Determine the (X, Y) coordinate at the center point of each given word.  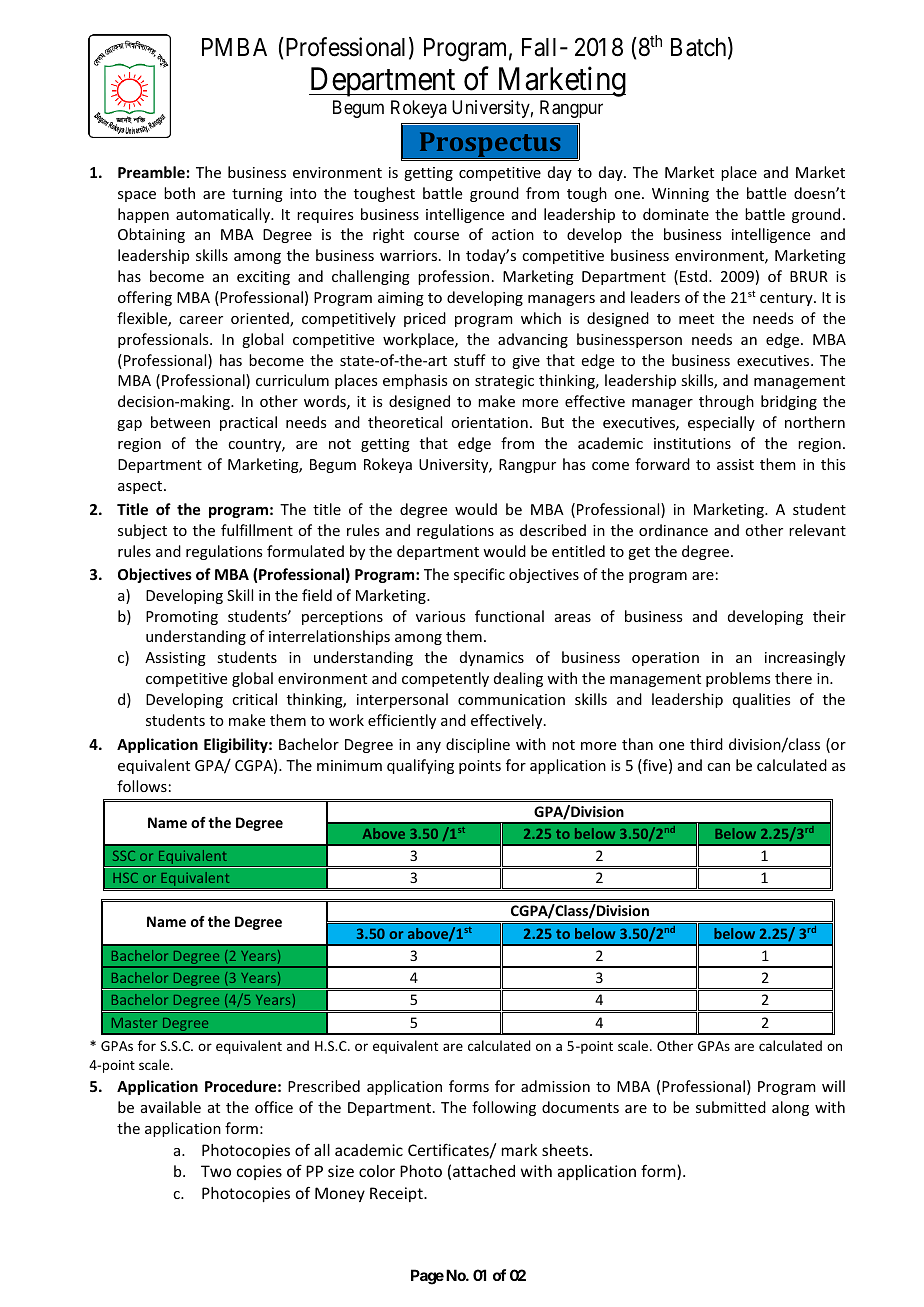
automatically (224, 215)
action (513, 234)
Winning (680, 195)
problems (738, 679)
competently (445, 679)
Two (216, 1171)
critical (254, 699)
